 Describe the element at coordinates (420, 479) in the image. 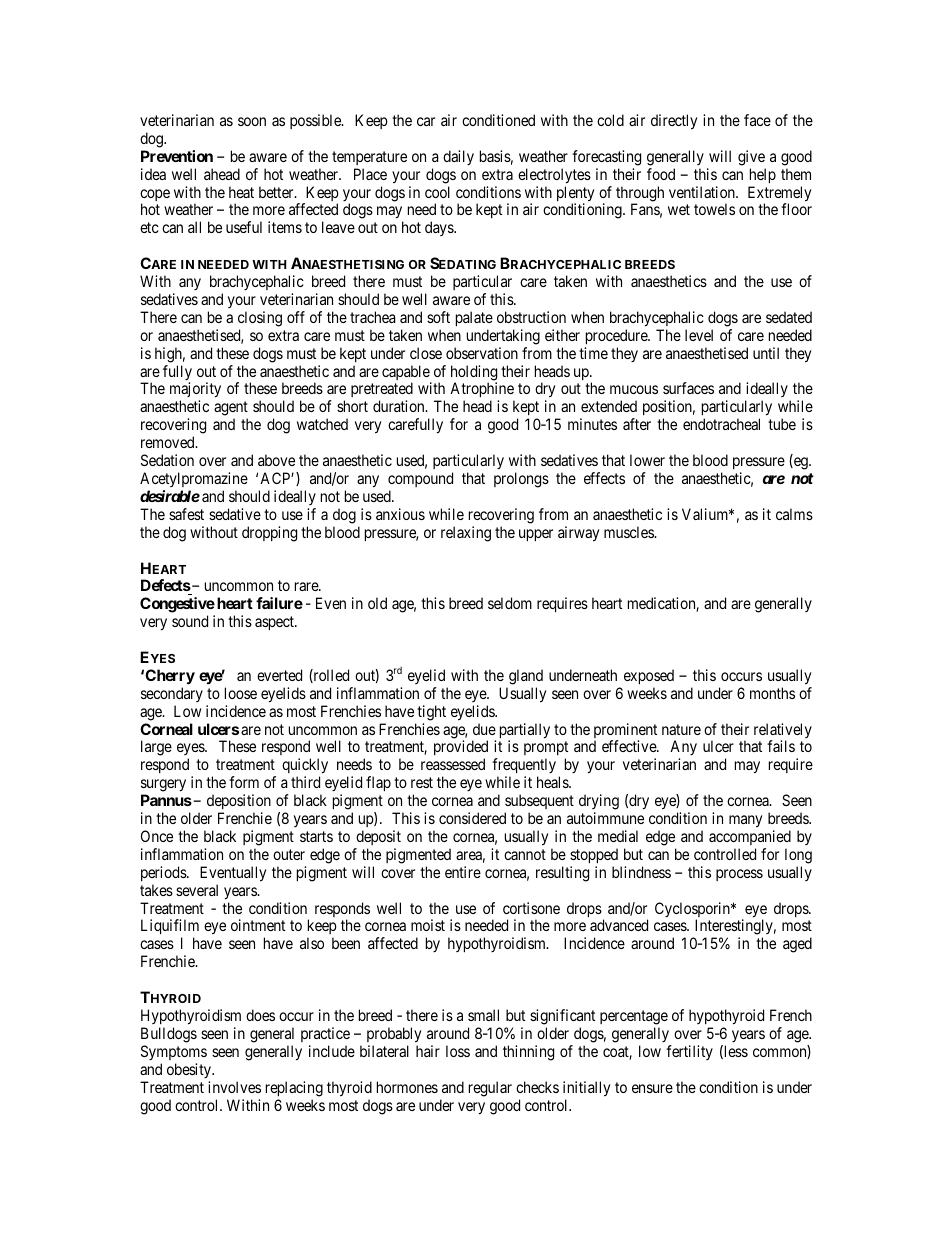

I see `compound` at that location.
